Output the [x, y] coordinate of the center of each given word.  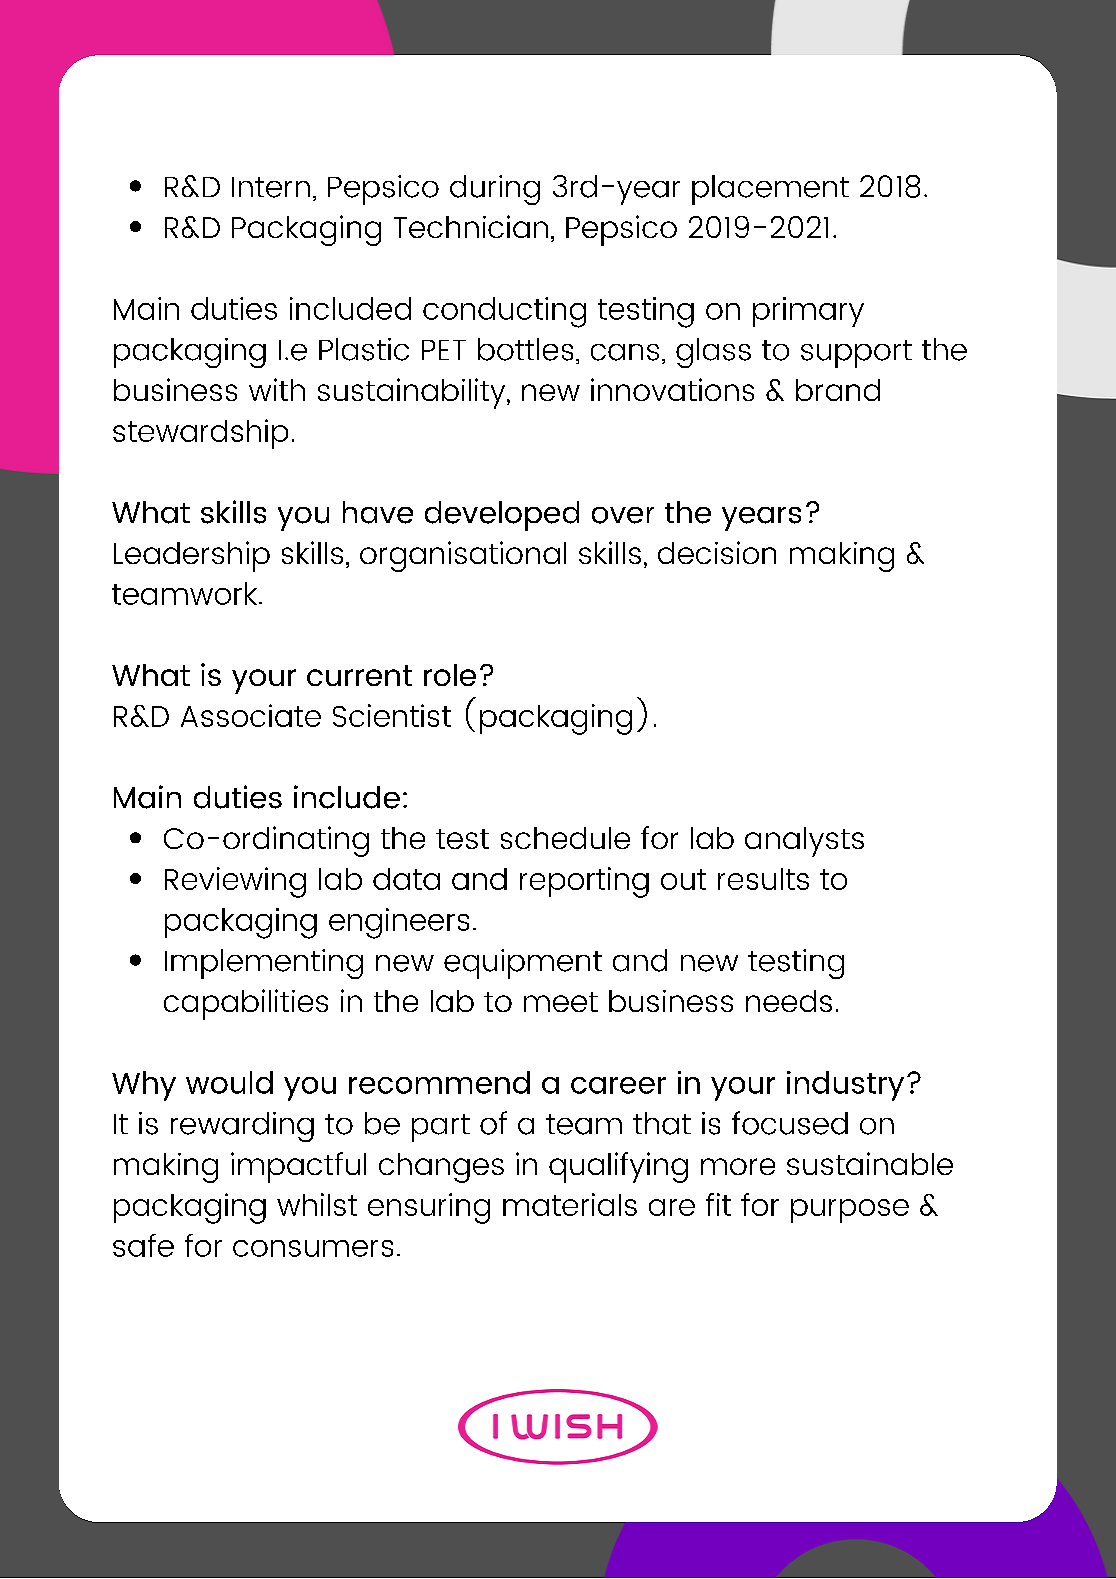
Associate [251, 715]
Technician [471, 226]
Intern [271, 187]
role [450, 675]
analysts [804, 842]
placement [770, 190]
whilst [317, 1204]
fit [718, 1204]
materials [570, 1204]
